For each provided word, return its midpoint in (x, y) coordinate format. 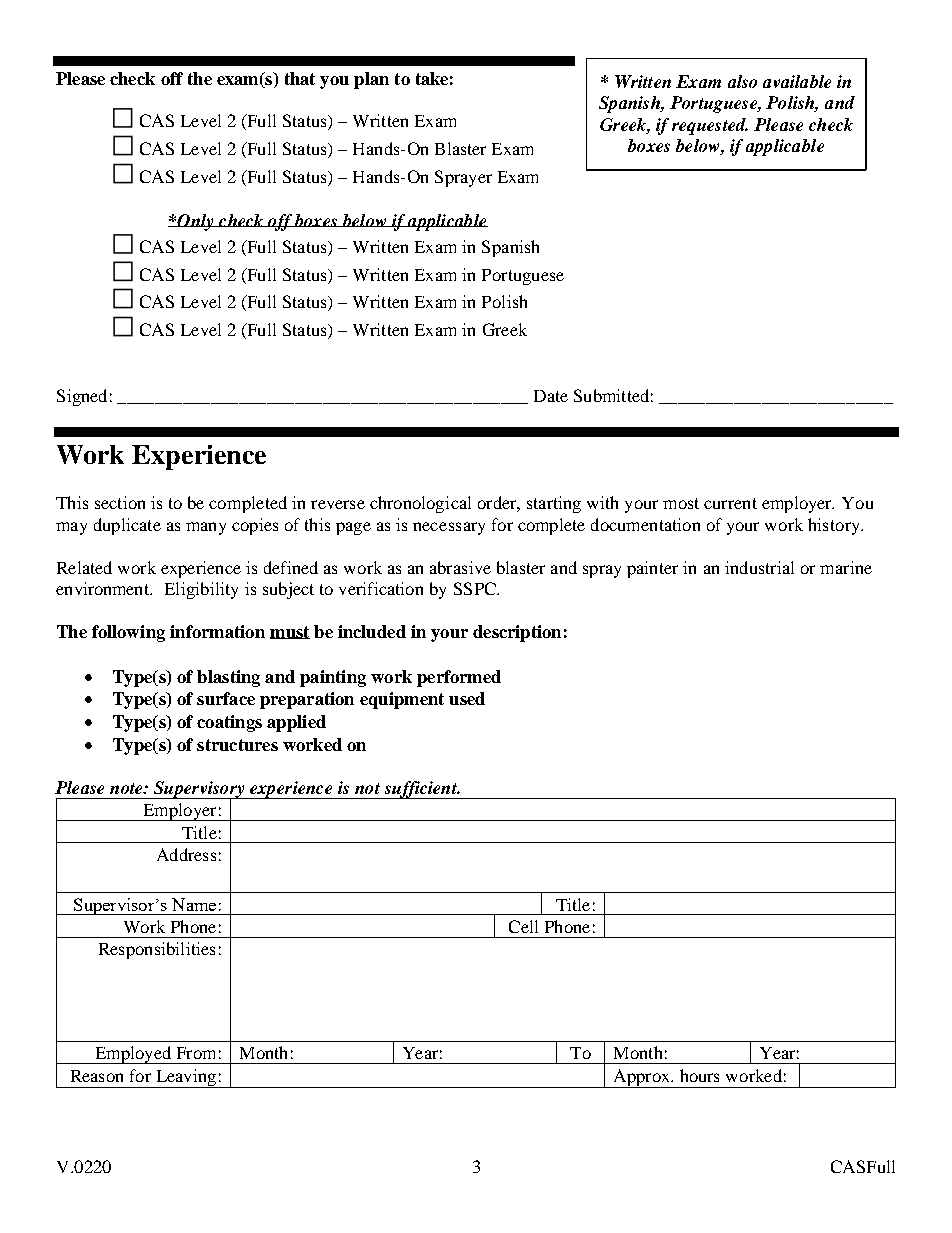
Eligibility (201, 590)
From (196, 1053)
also (742, 81)
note (127, 788)
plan (371, 80)
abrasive (460, 567)
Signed (82, 397)
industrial (759, 567)
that (300, 78)
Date (551, 396)
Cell (523, 926)
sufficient (421, 790)
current (730, 503)
